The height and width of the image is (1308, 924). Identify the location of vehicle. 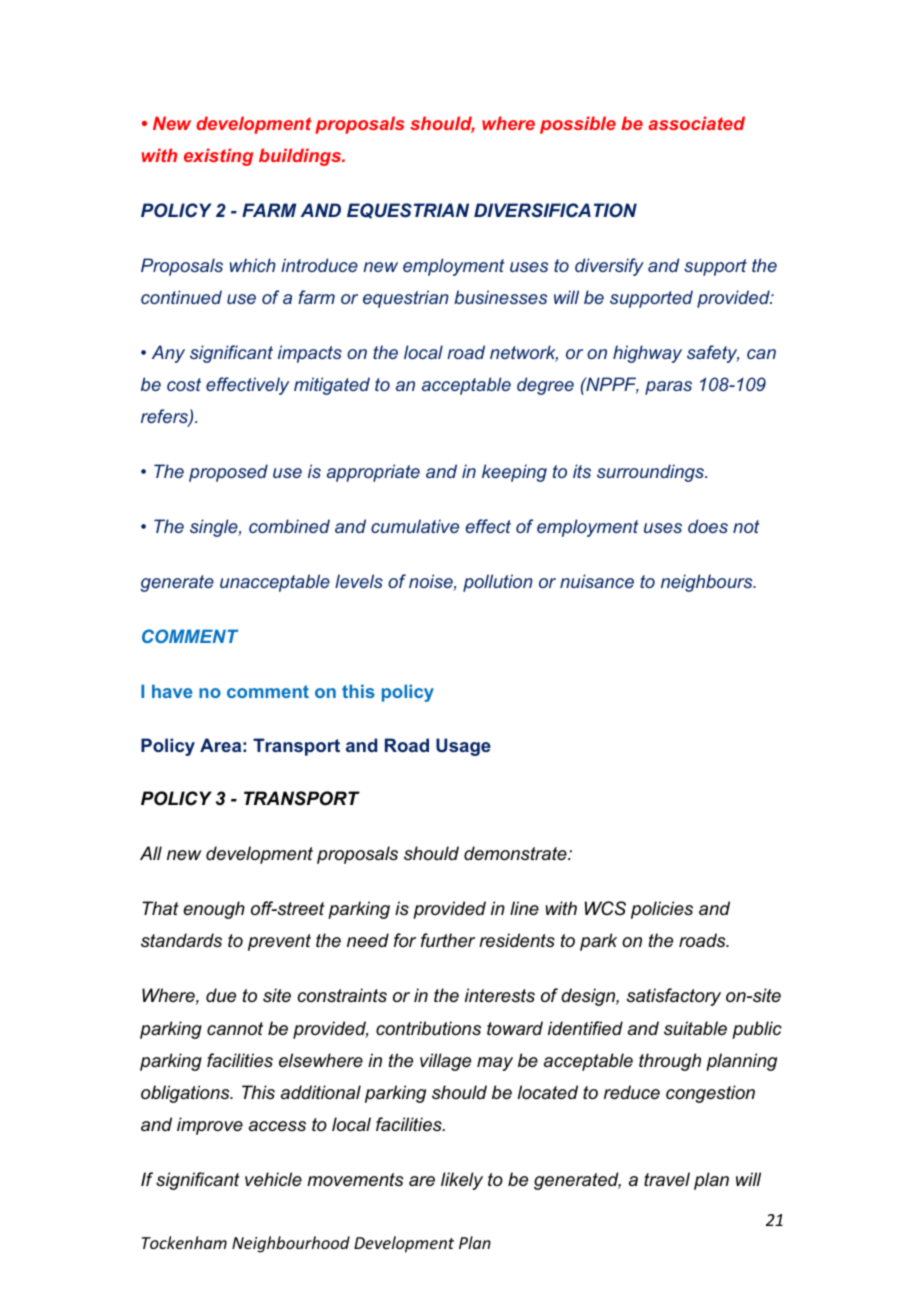
(273, 1179).
